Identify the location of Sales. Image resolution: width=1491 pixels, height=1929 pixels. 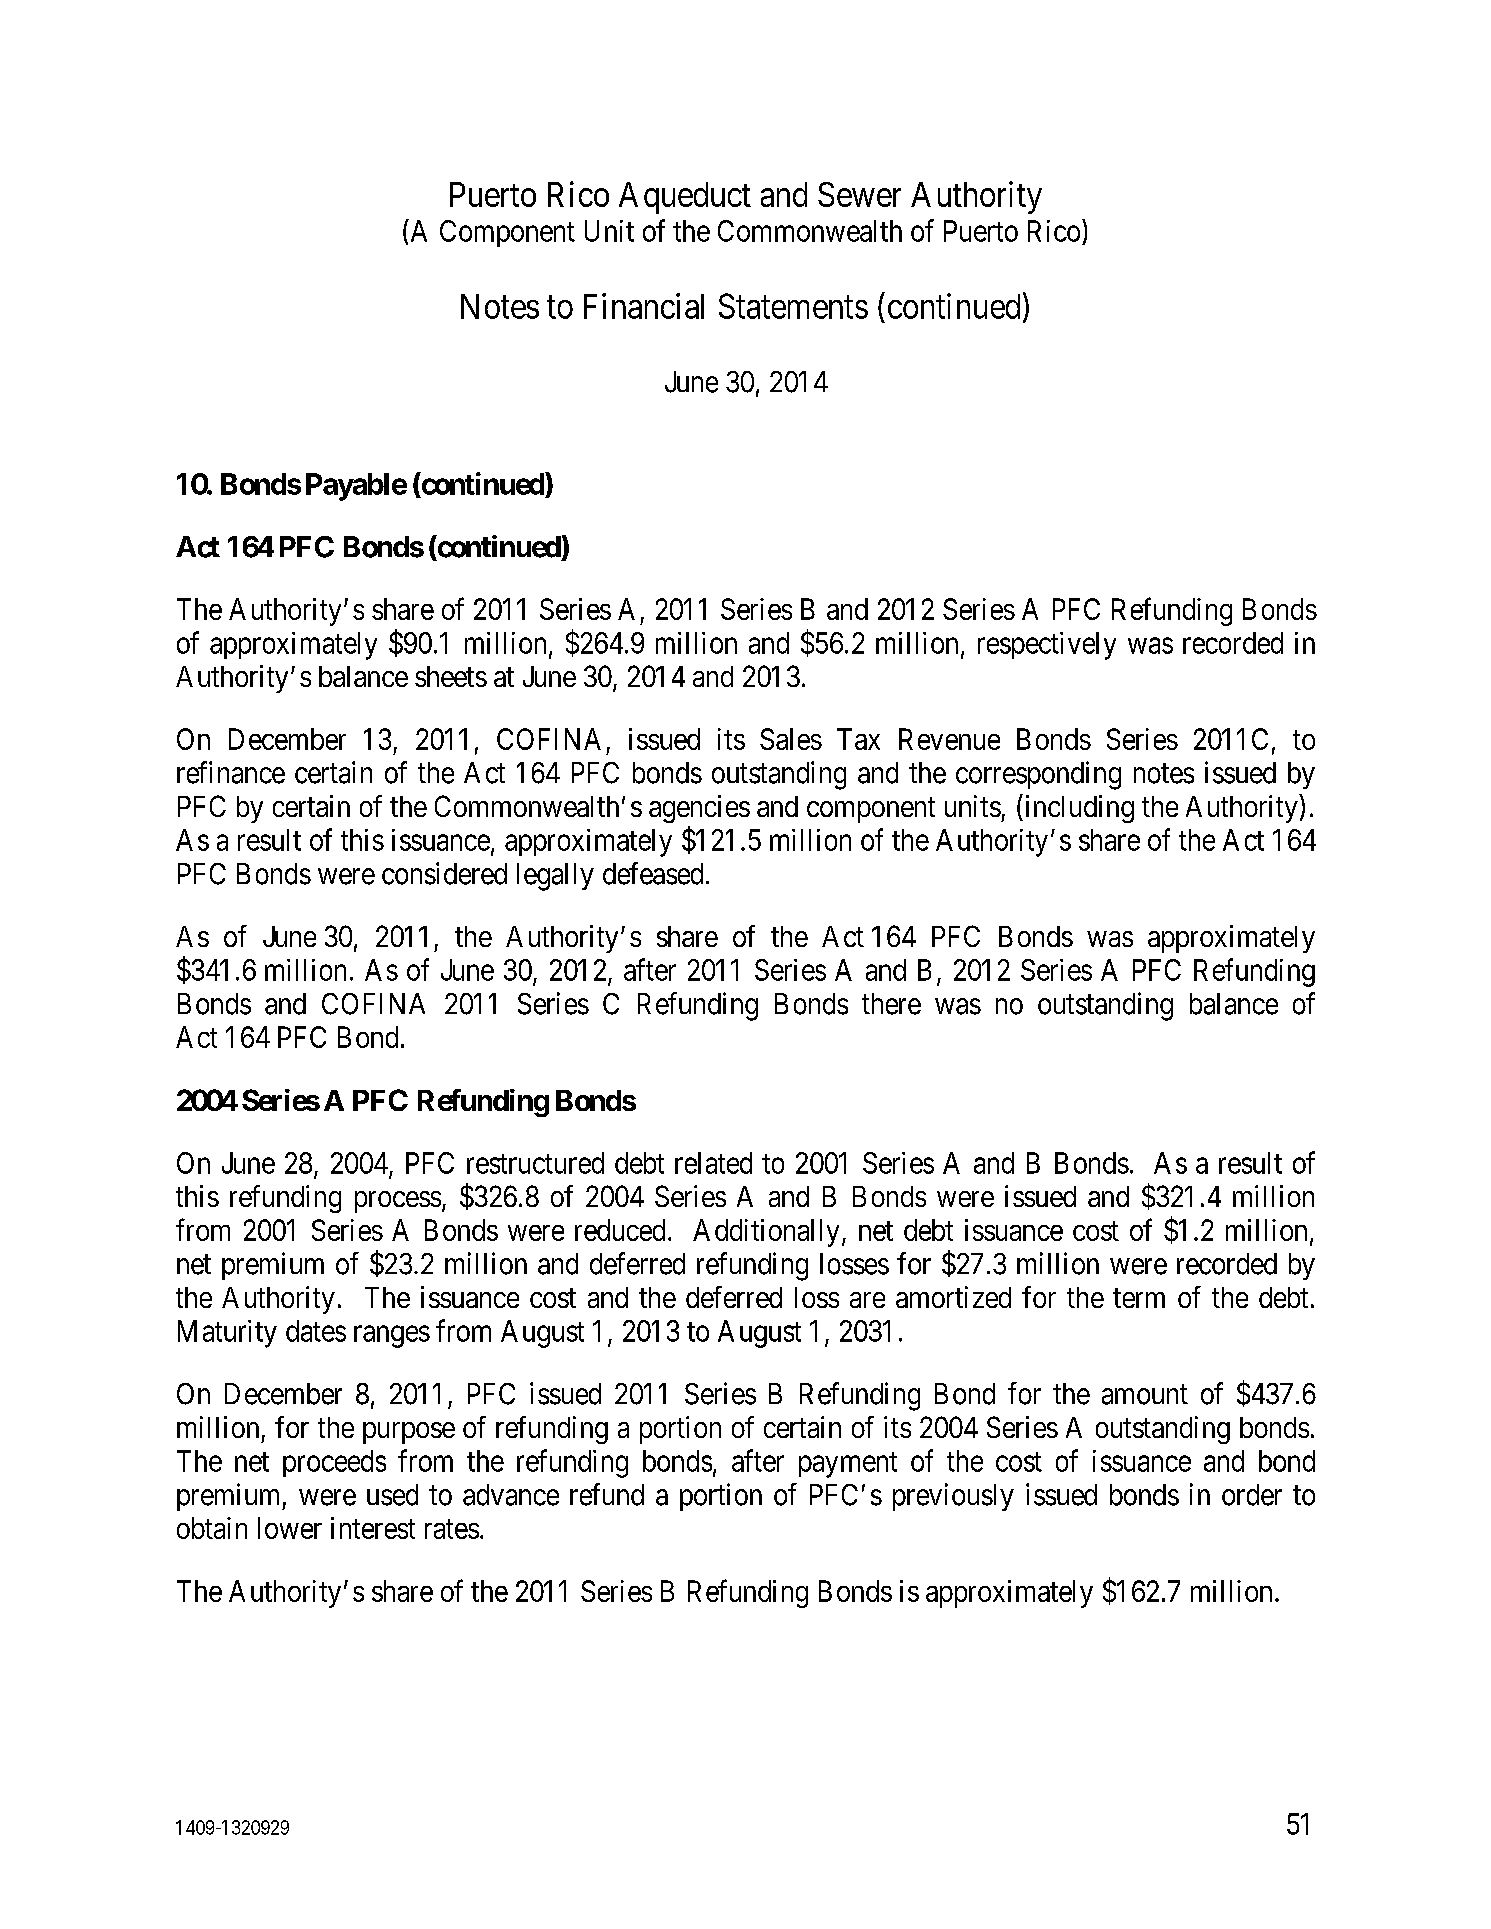
(791, 739).
